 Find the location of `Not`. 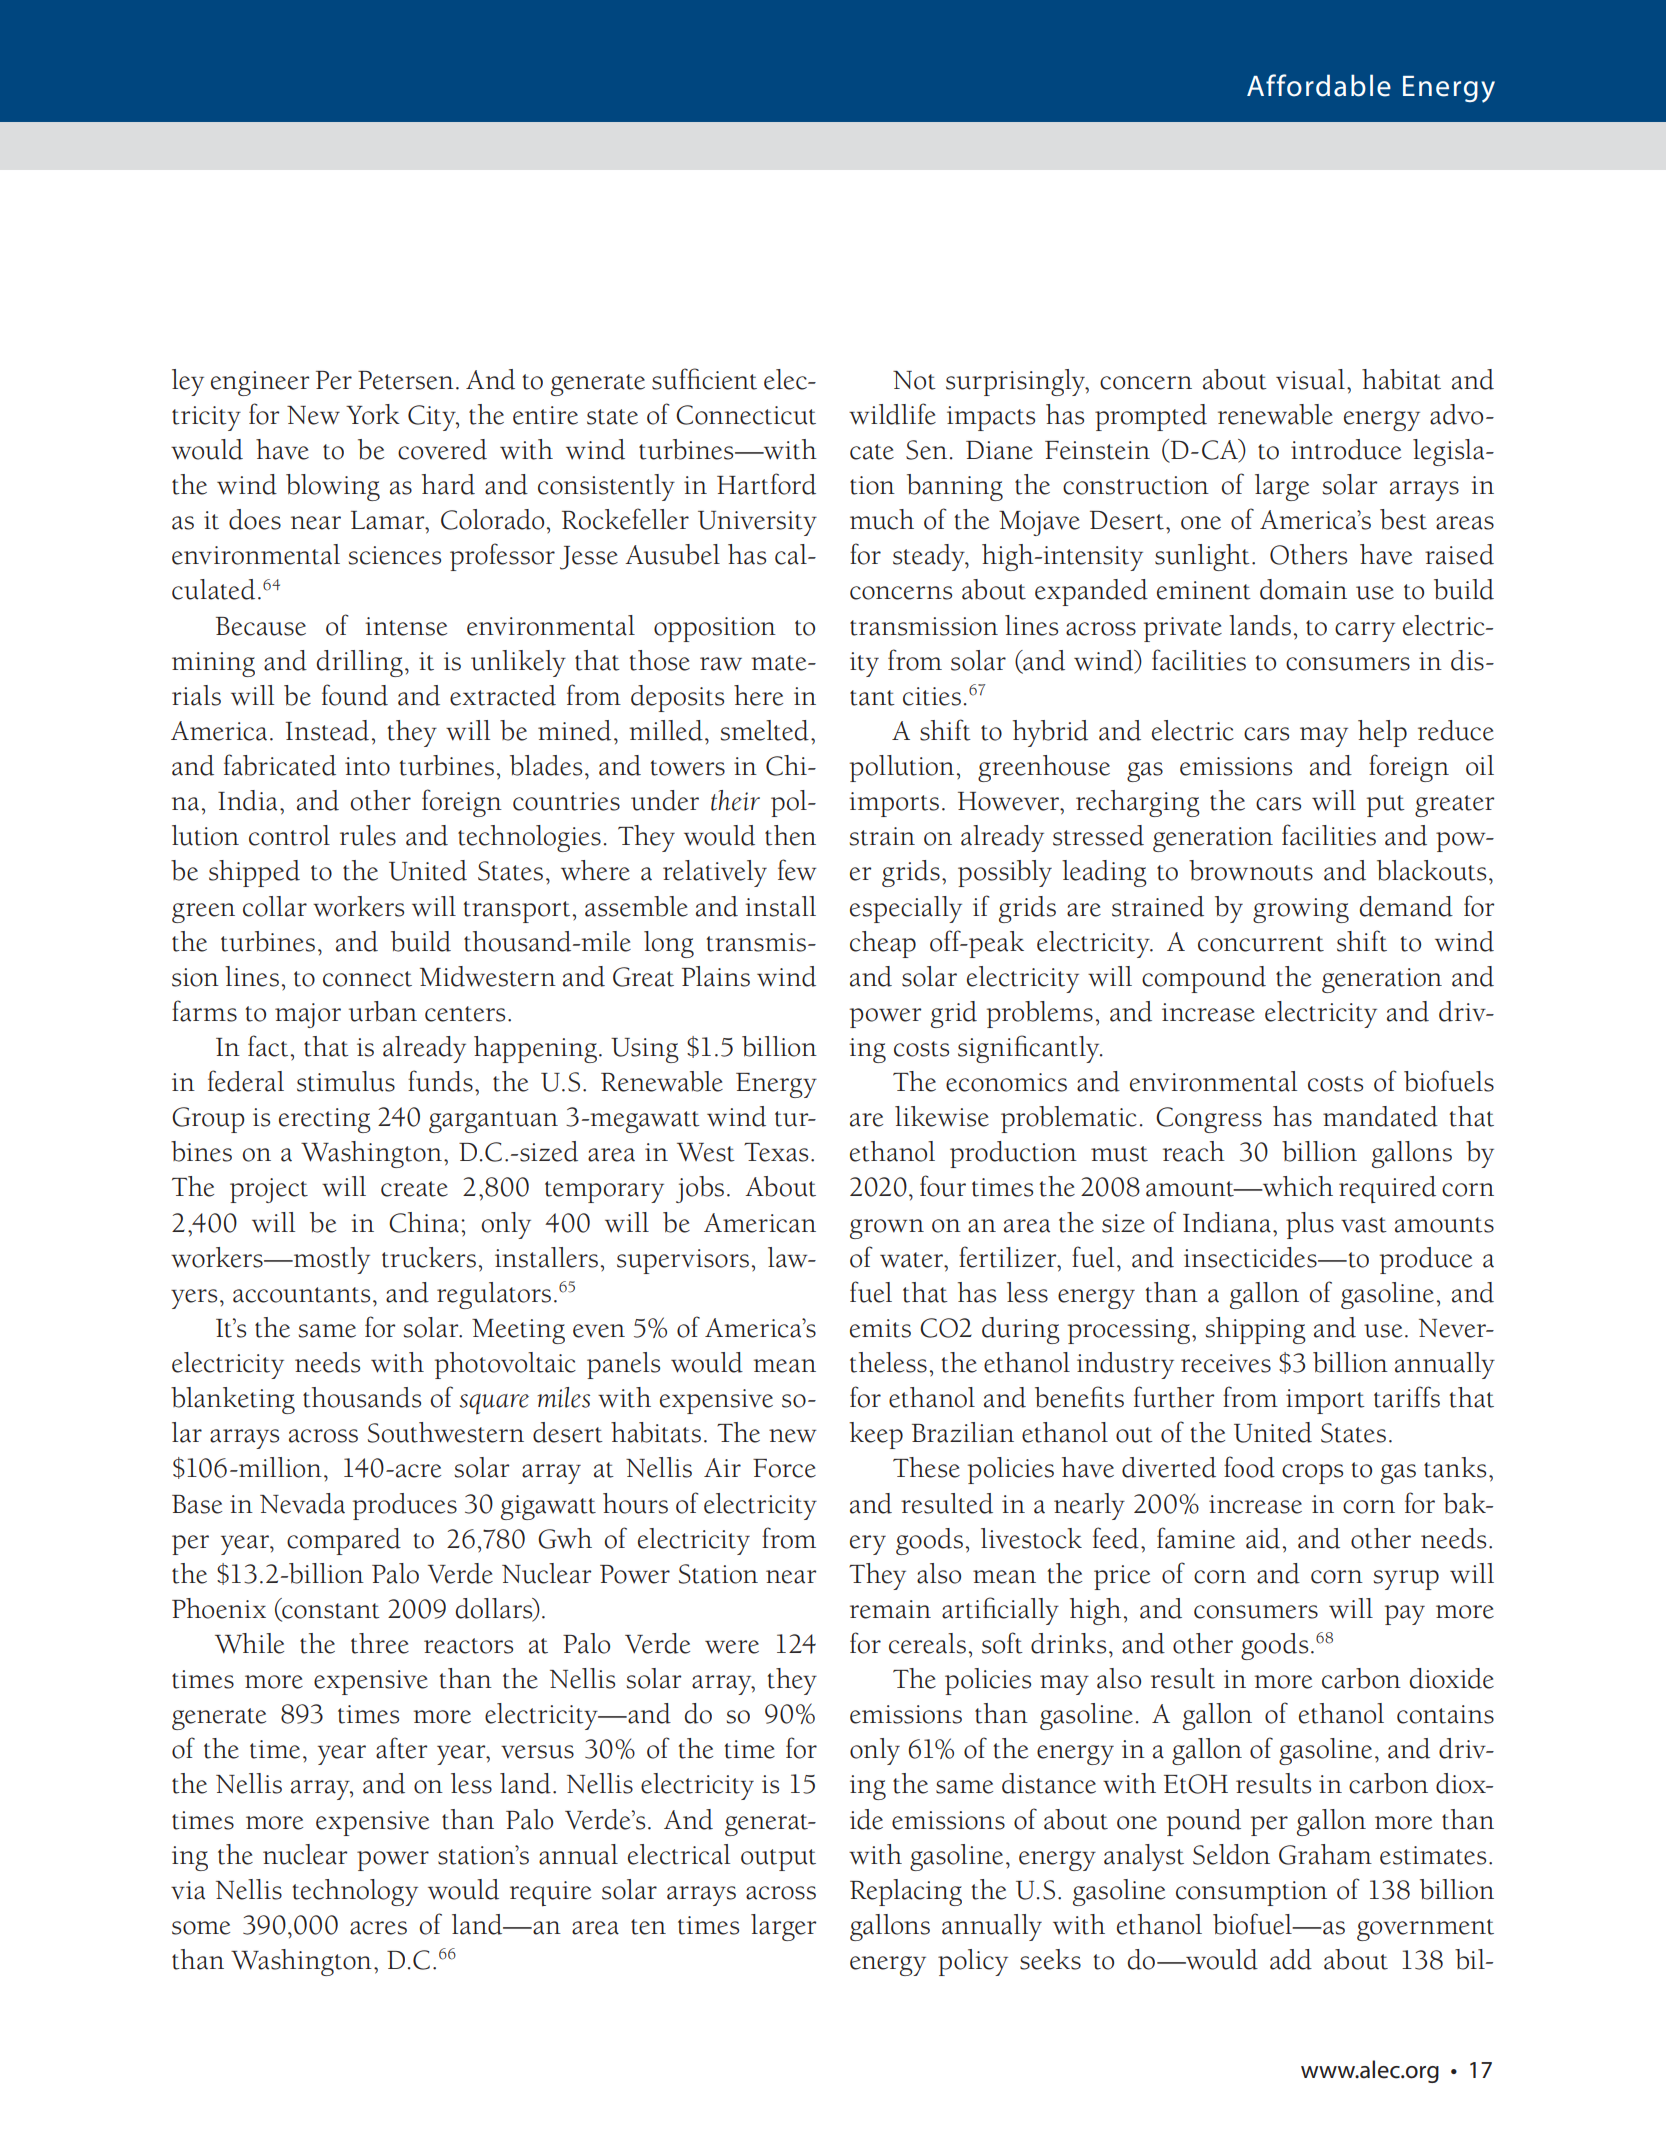

Not is located at coordinates (914, 380).
